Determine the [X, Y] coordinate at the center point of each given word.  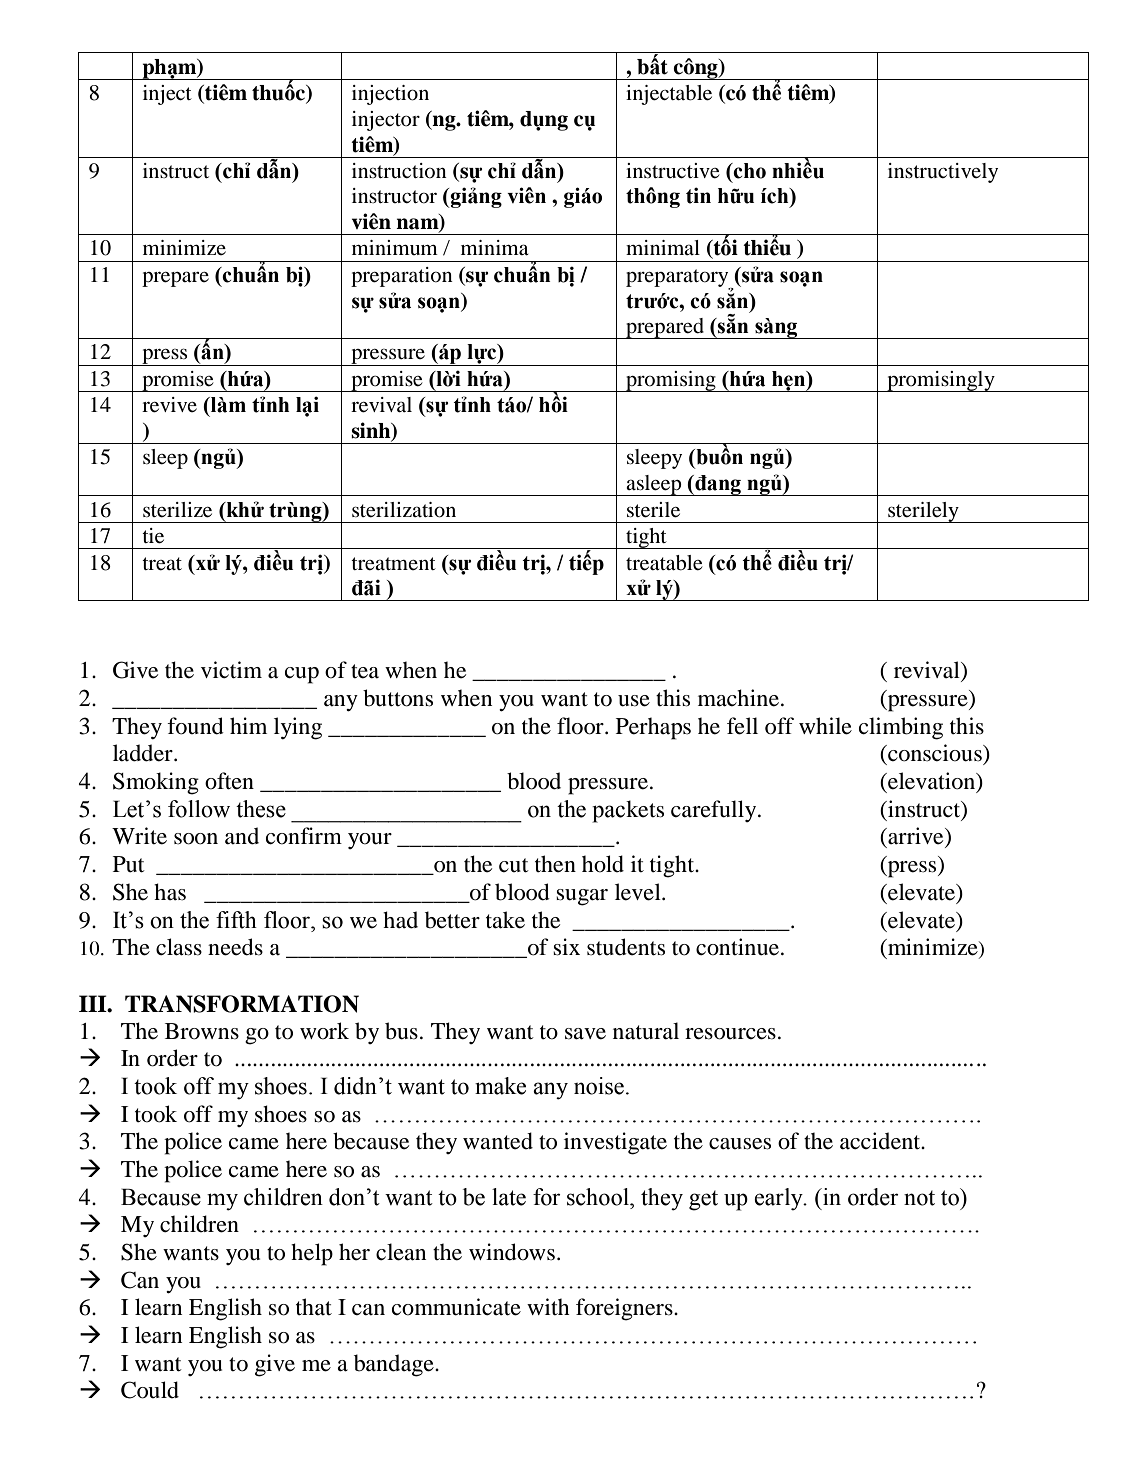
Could [150, 1390]
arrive [916, 837]
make [500, 1086]
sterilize [177, 510]
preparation [402, 277]
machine [738, 698]
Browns [202, 1031]
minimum [395, 247]
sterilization [404, 510]
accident [881, 1141]
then [555, 864]
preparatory [678, 279]
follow [199, 809]
